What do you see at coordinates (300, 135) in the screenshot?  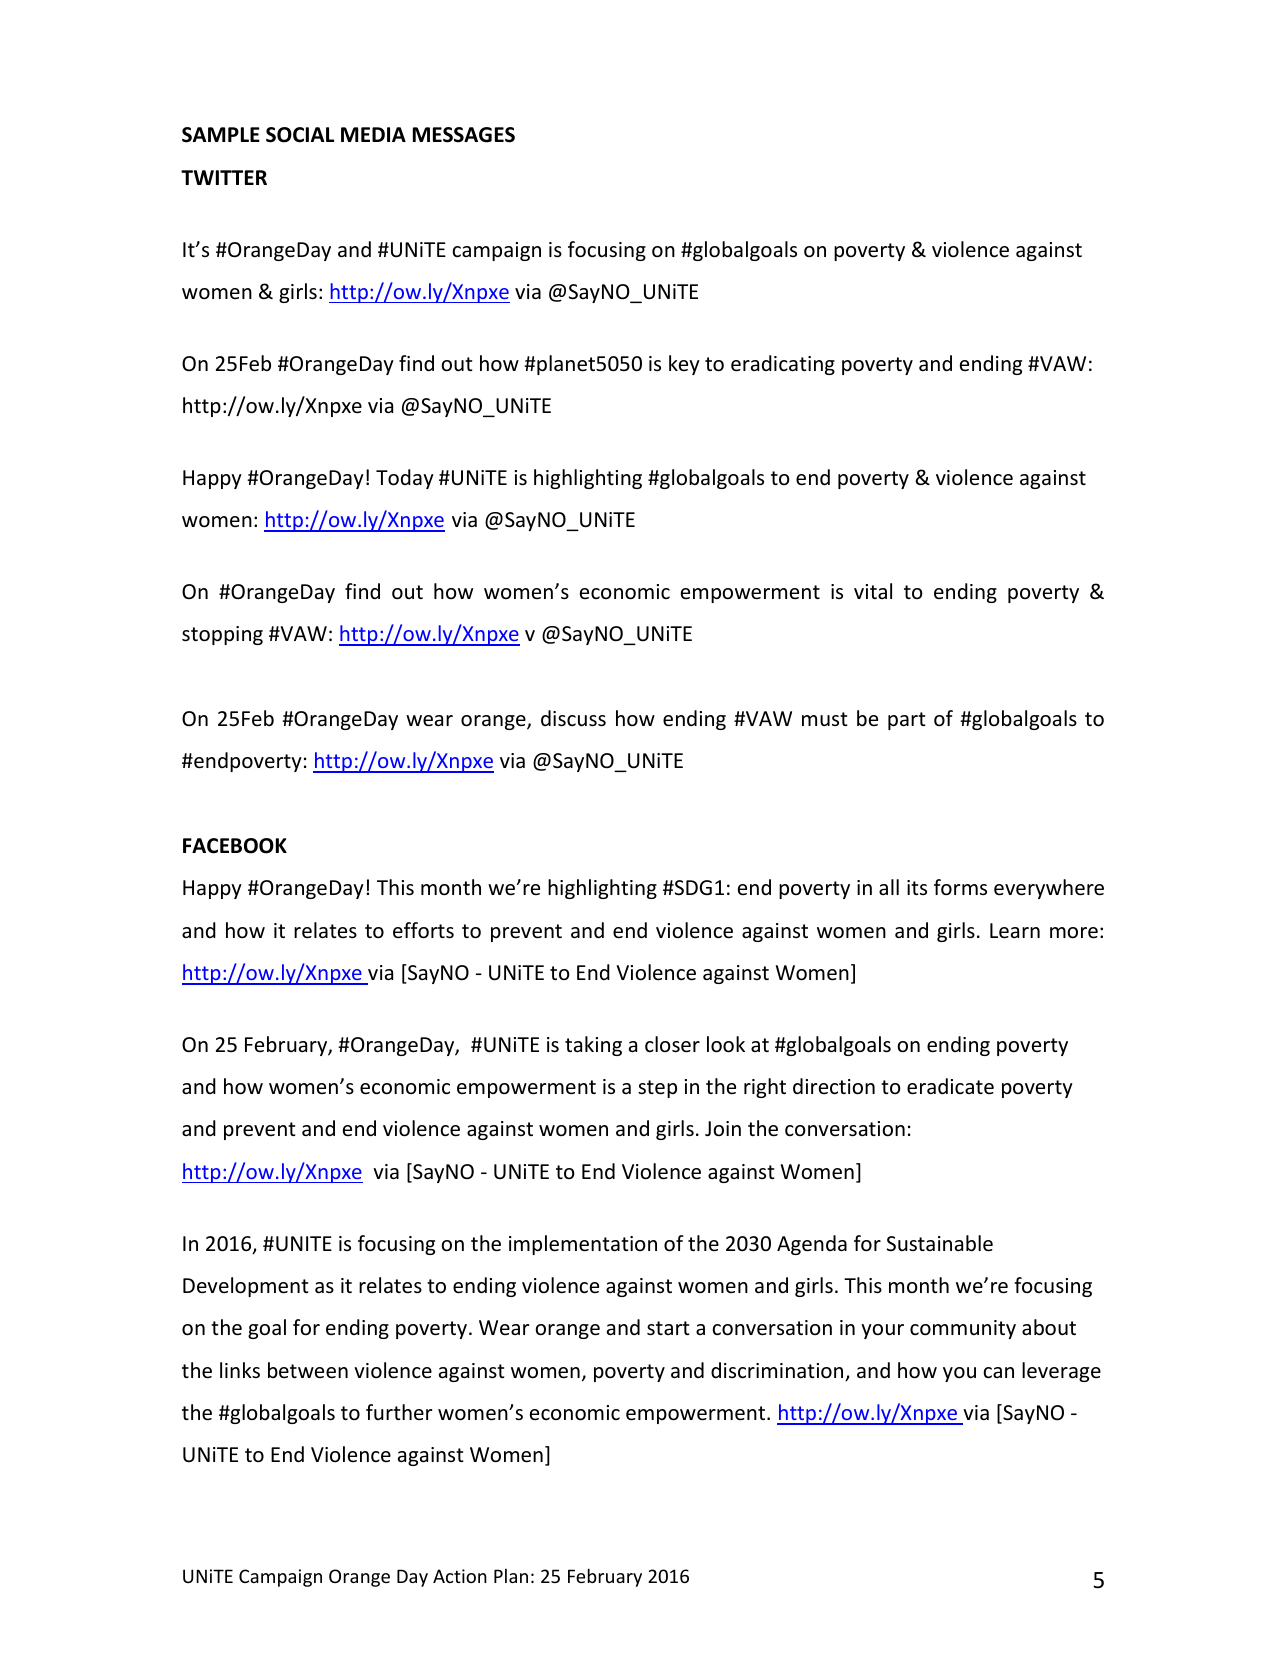 I see `SOCIAL` at bounding box center [300, 135].
